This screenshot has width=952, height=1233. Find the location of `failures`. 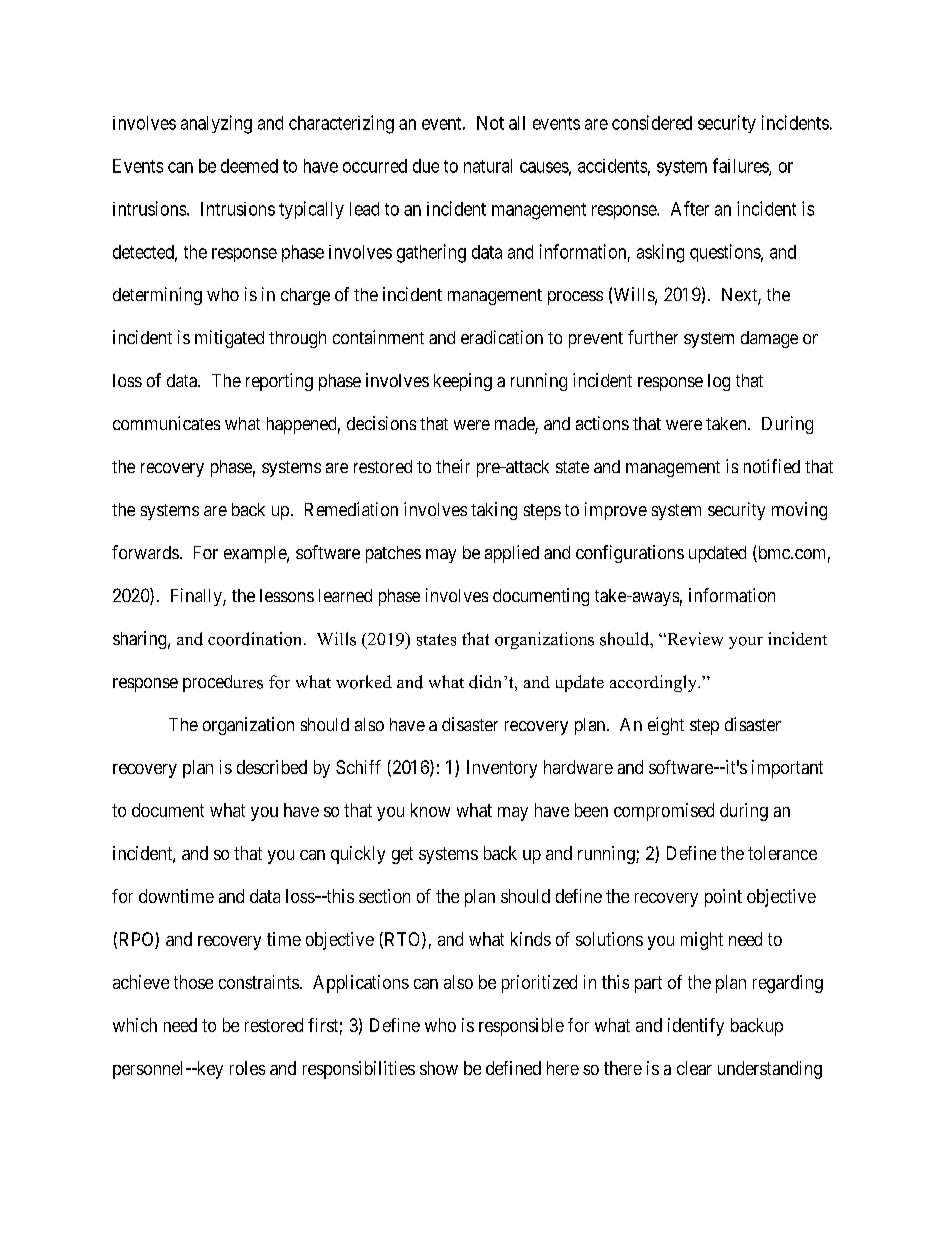

failures is located at coordinates (741, 166).
